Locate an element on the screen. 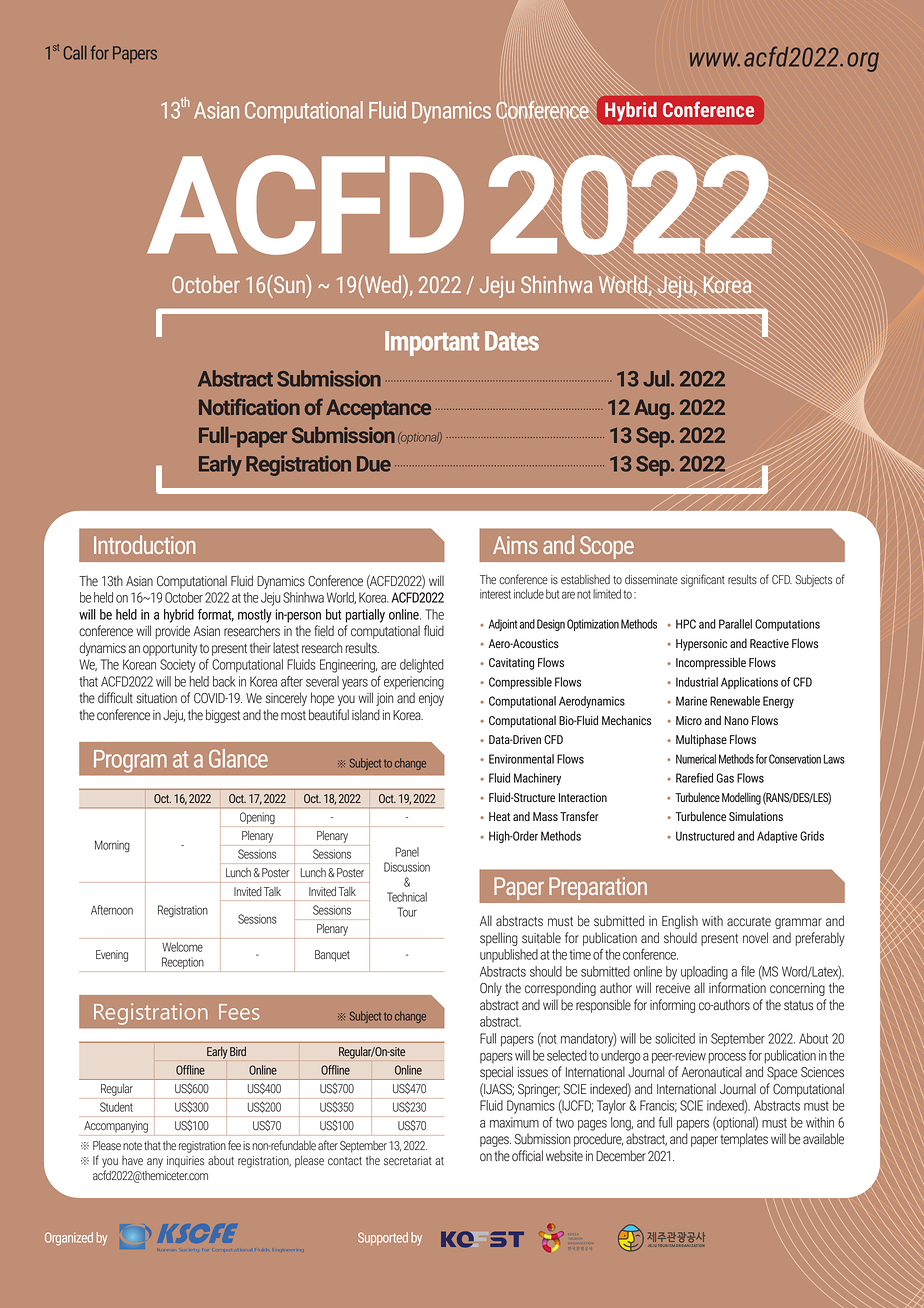  Morning is located at coordinates (112, 846).
